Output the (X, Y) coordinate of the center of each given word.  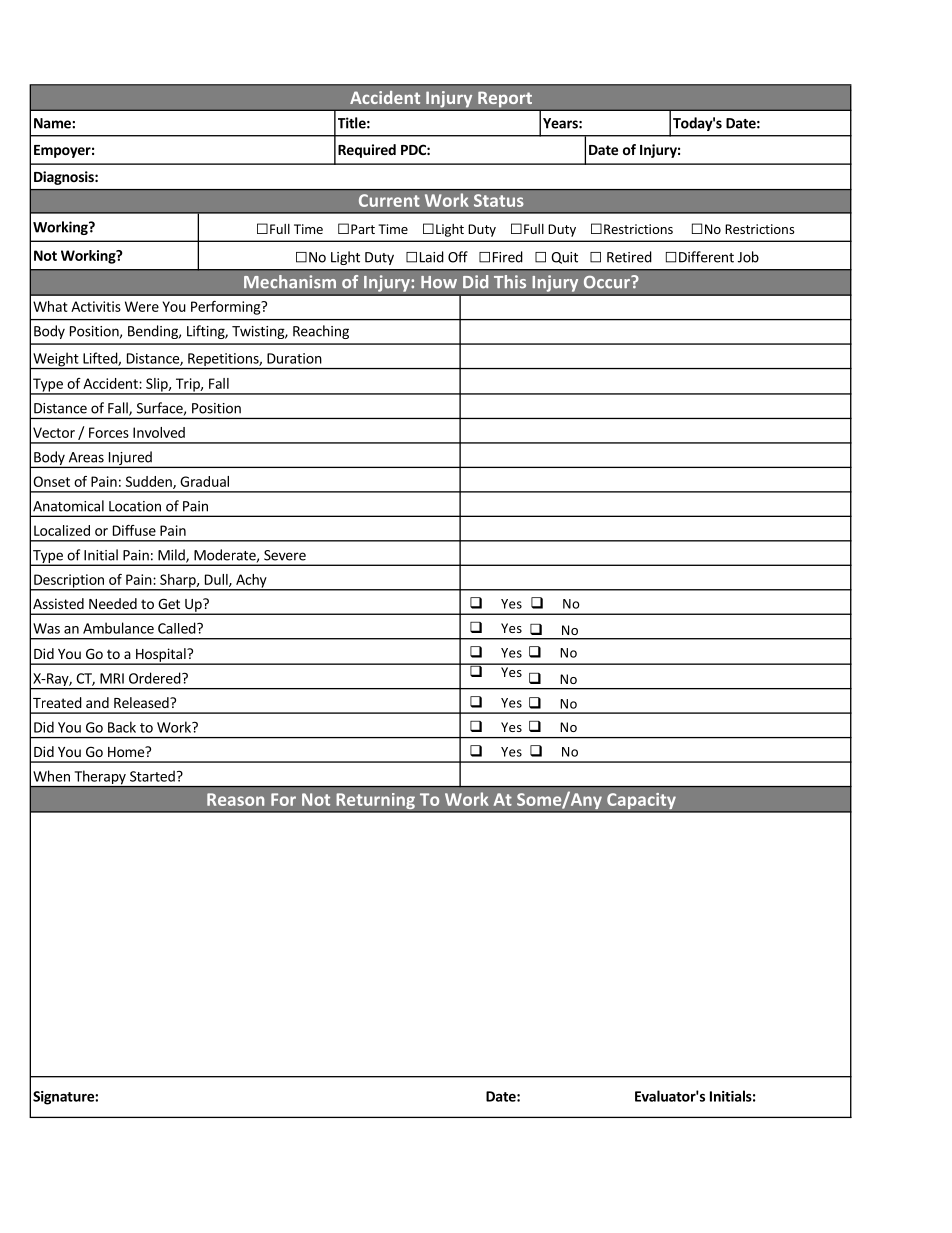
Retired (629, 257)
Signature (64, 1098)
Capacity (641, 802)
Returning (375, 802)
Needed (113, 603)
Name (53, 123)
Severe (285, 555)
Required (367, 151)
